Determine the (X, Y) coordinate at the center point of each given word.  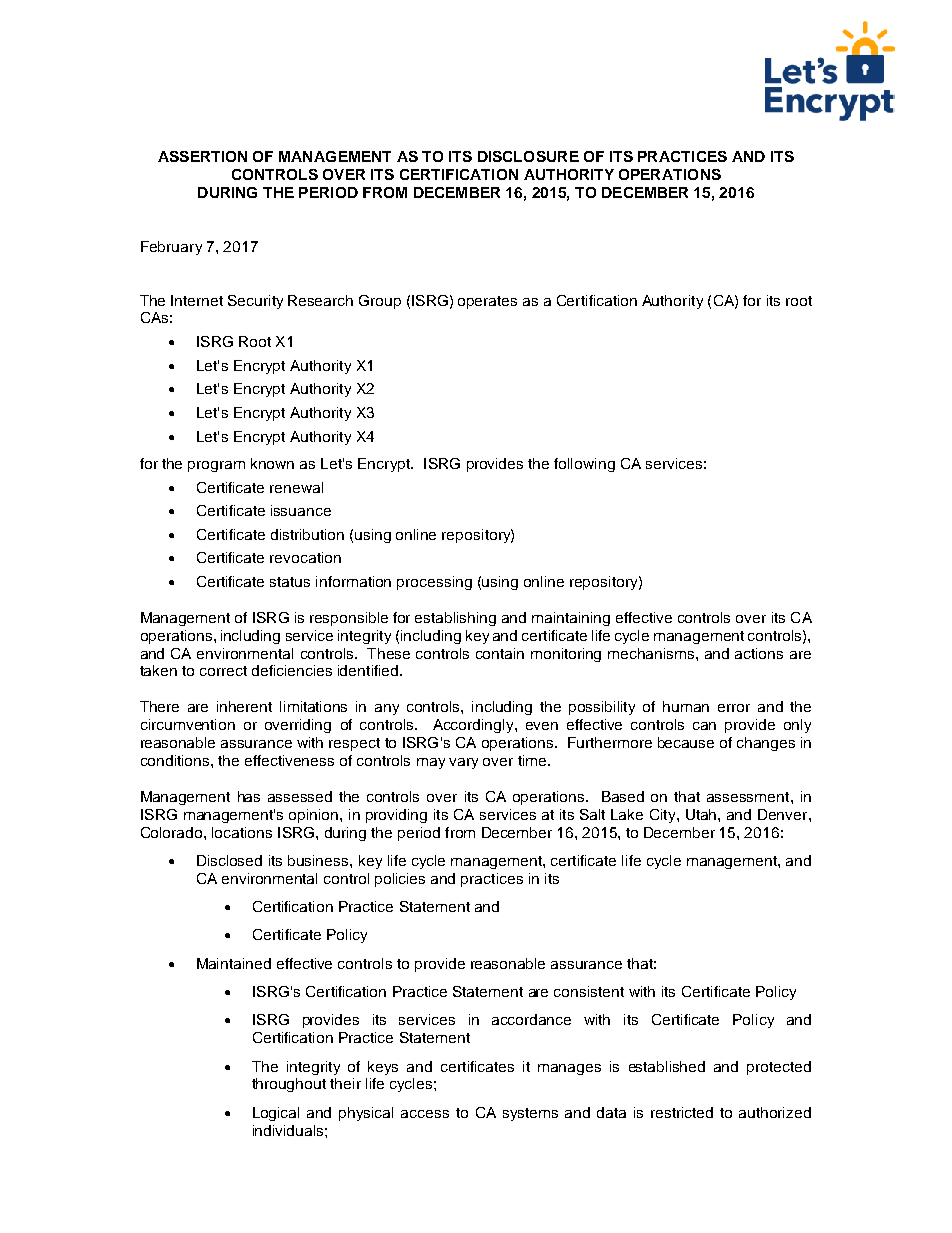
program (216, 466)
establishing (455, 619)
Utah (702, 814)
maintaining (571, 619)
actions (759, 653)
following (584, 465)
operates (487, 302)
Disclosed (229, 860)
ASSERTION (202, 156)
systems (530, 1114)
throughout (289, 1085)
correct (223, 671)
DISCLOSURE (528, 156)
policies (400, 880)
